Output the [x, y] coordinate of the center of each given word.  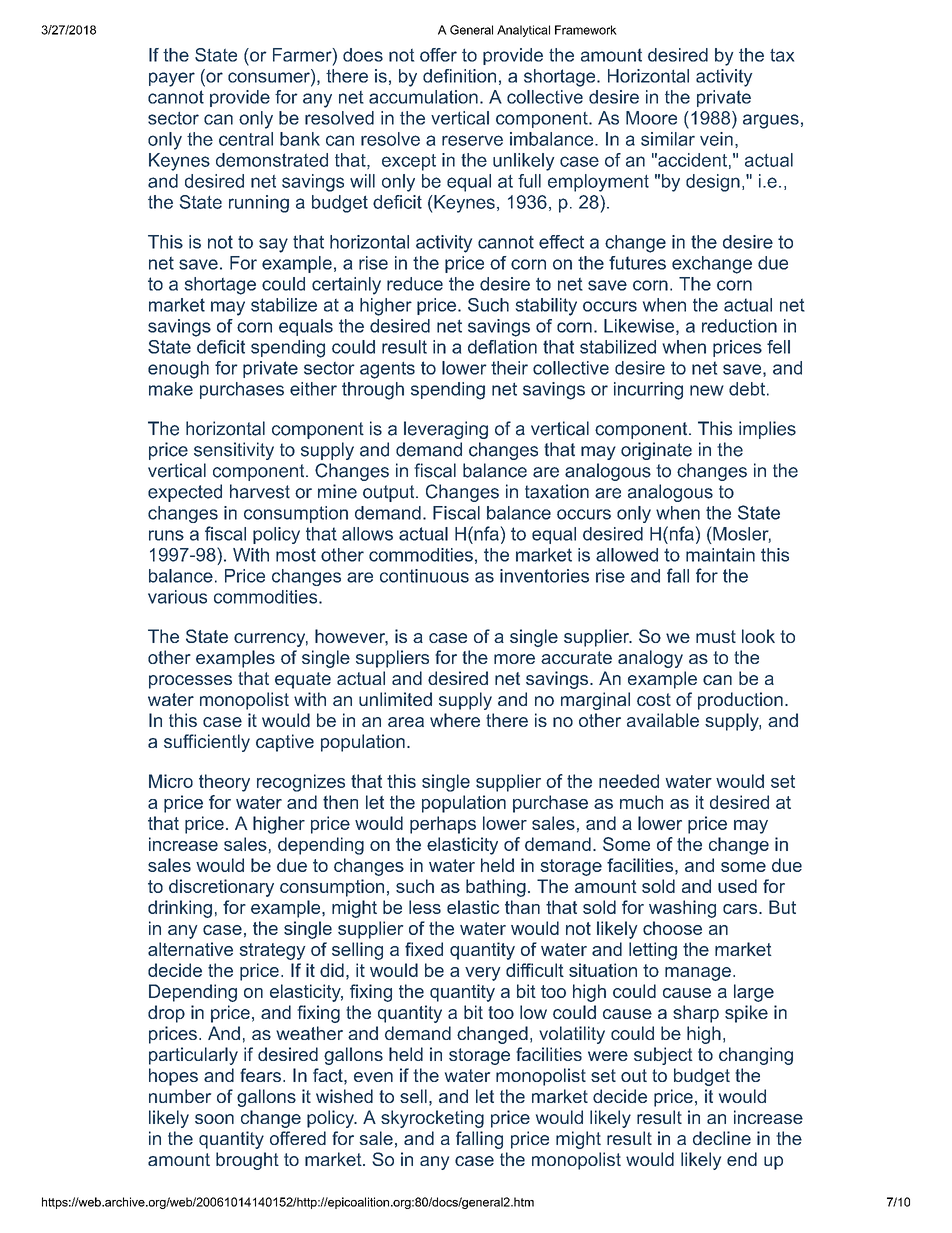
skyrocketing [432, 1119]
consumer [270, 76]
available [663, 720]
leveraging [446, 430]
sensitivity [234, 451]
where [455, 720]
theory [224, 783]
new [707, 390]
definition [459, 76]
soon [214, 1119]
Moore [651, 118]
